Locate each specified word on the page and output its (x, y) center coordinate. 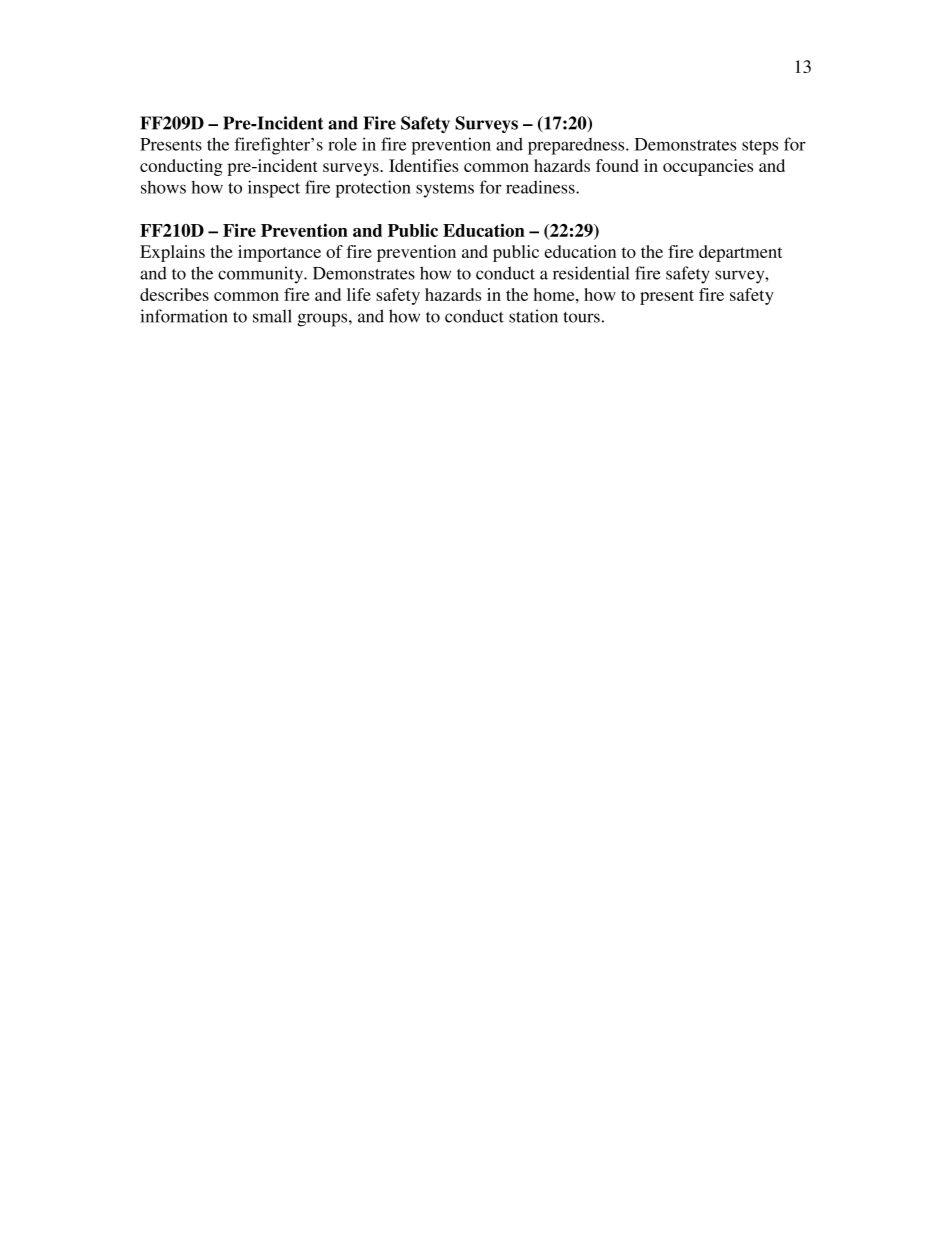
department (740, 253)
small (272, 316)
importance (279, 253)
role (342, 144)
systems (445, 190)
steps (760, 147)
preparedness (577, 146)
